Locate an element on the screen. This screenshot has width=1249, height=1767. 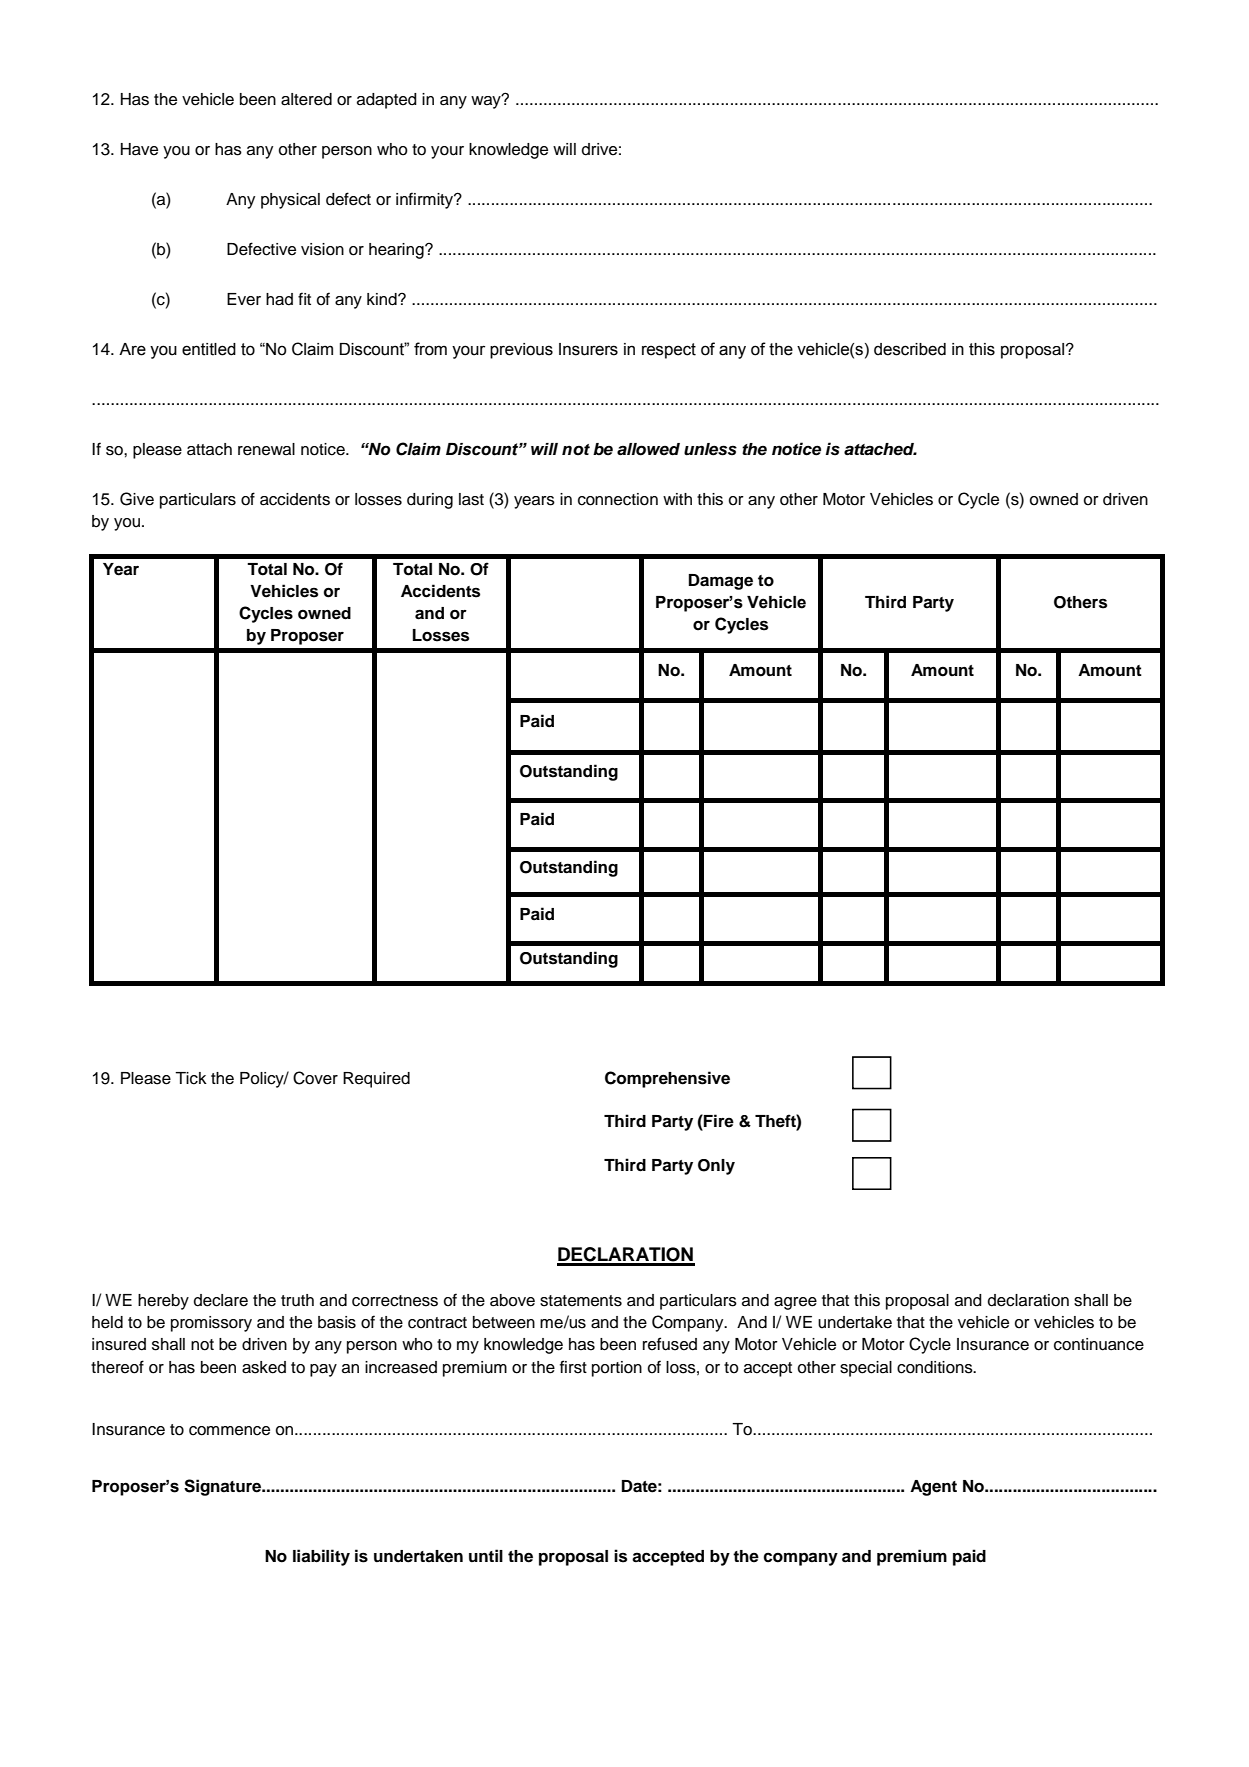
Have is located at coordinates (139, 149).
